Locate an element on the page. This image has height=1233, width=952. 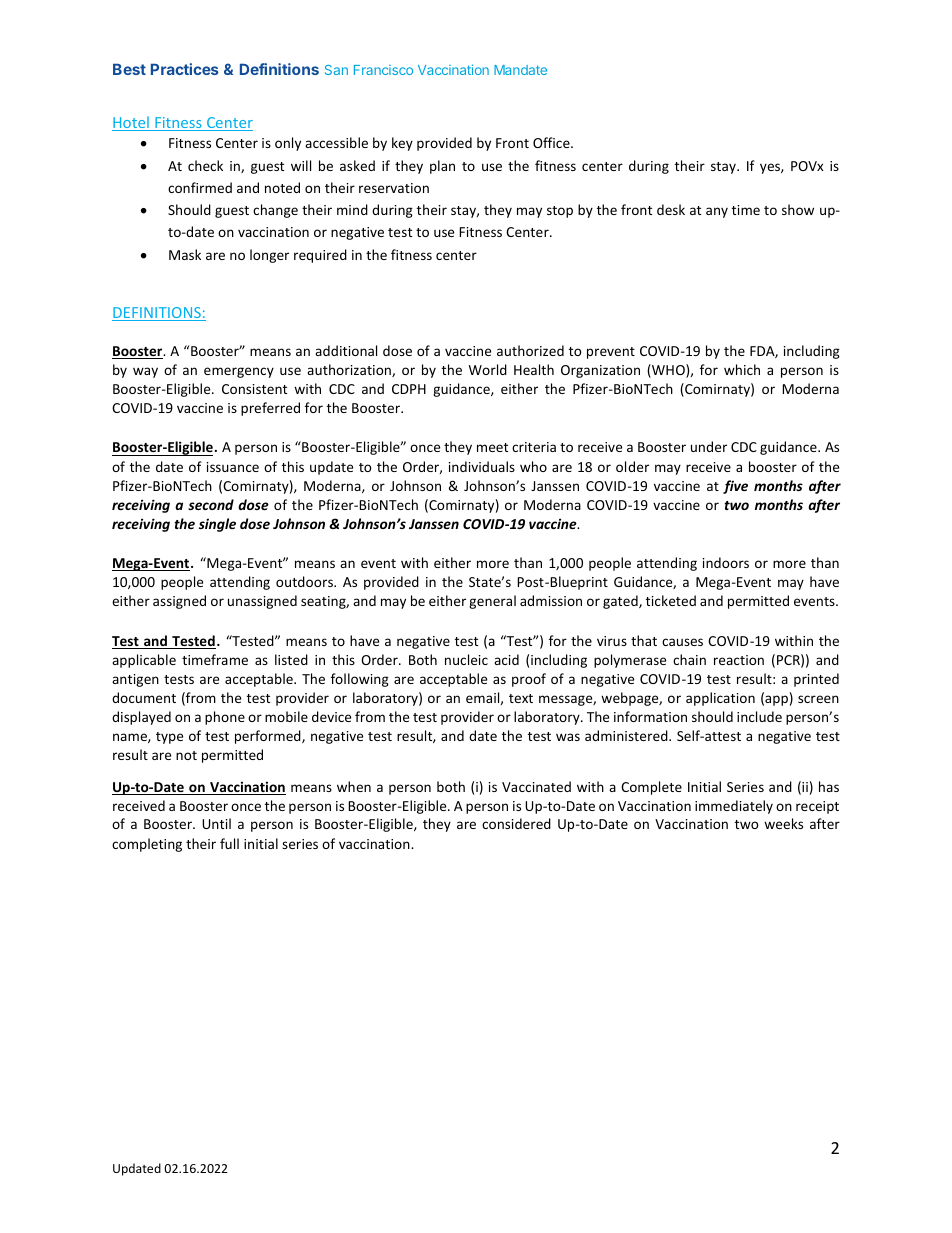
any is located at coordinates (717, 212).
